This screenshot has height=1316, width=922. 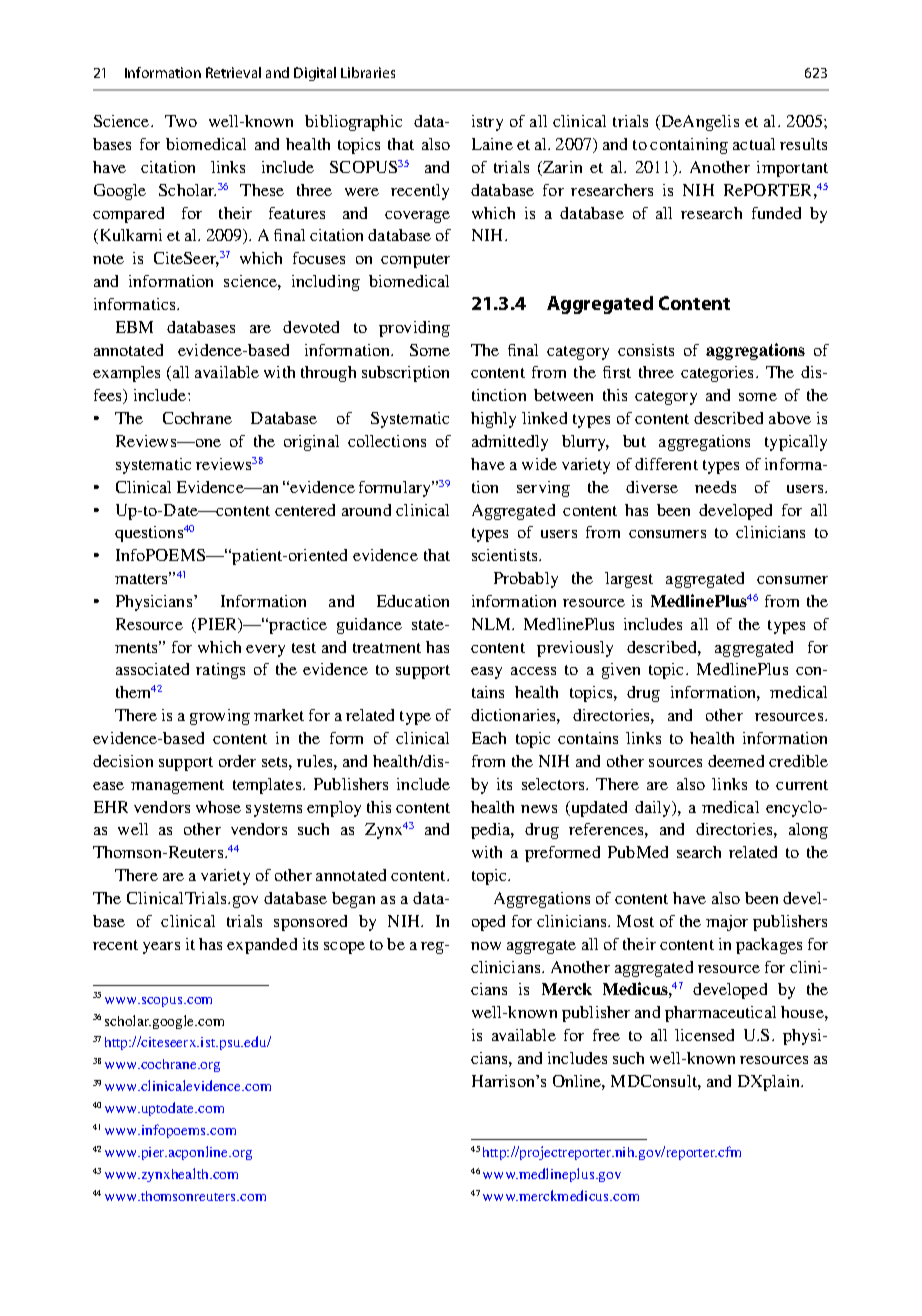 What do you see at coordinates (754, 144) in the screenshot?
I see `actual` at bounding box center [754, 144].
